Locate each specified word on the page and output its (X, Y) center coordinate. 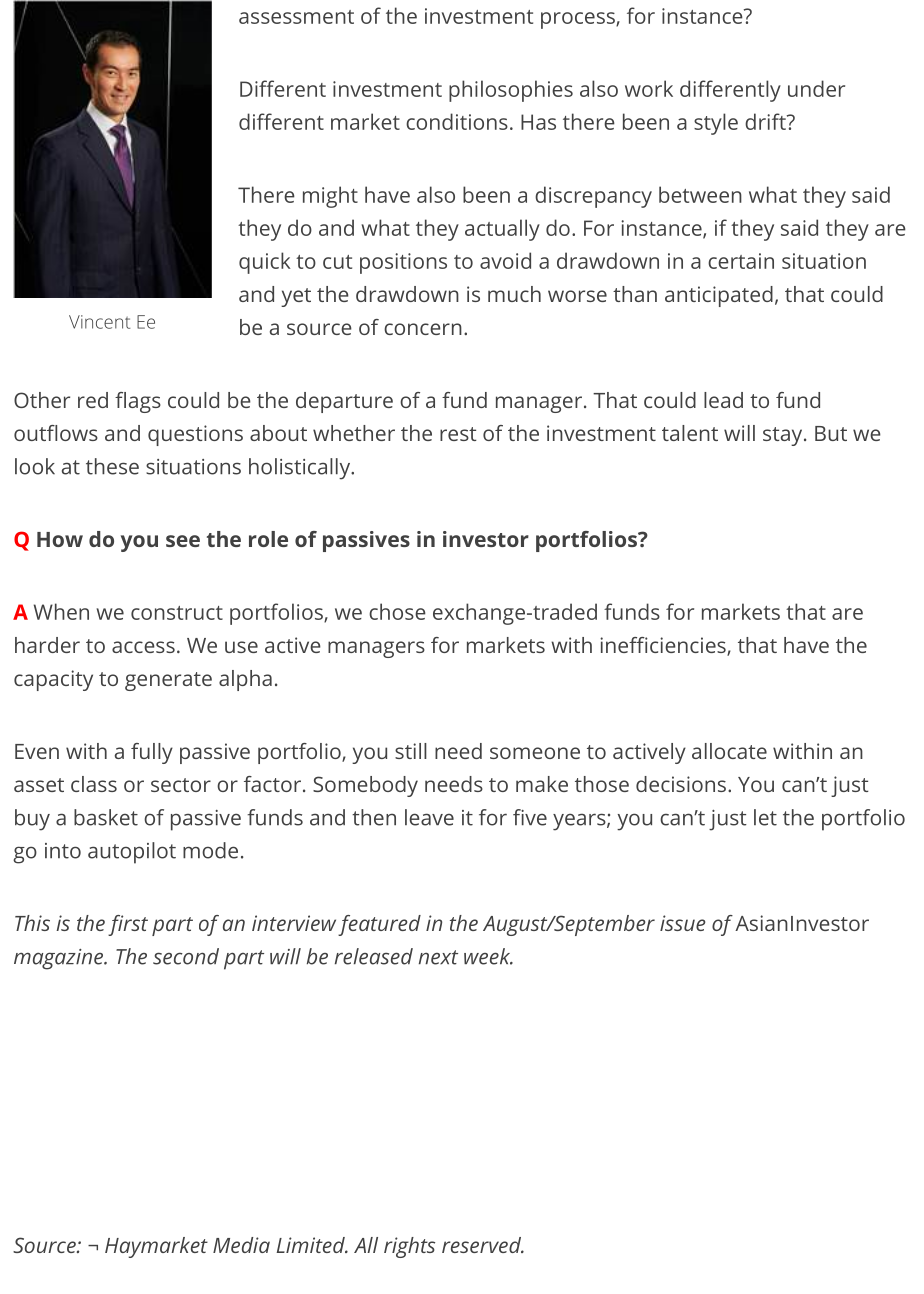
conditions (457, 121)
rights (409, 1247)
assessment (296, 17)
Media (241, 1245)
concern (423, 329)
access (143, 647)
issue (682, 923)
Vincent (99, 322)
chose (397, 611)
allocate (729, 751)
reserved (482, 1245)
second (186, 956)
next (438, 957)
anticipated (719, 296)
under (816, 88)
